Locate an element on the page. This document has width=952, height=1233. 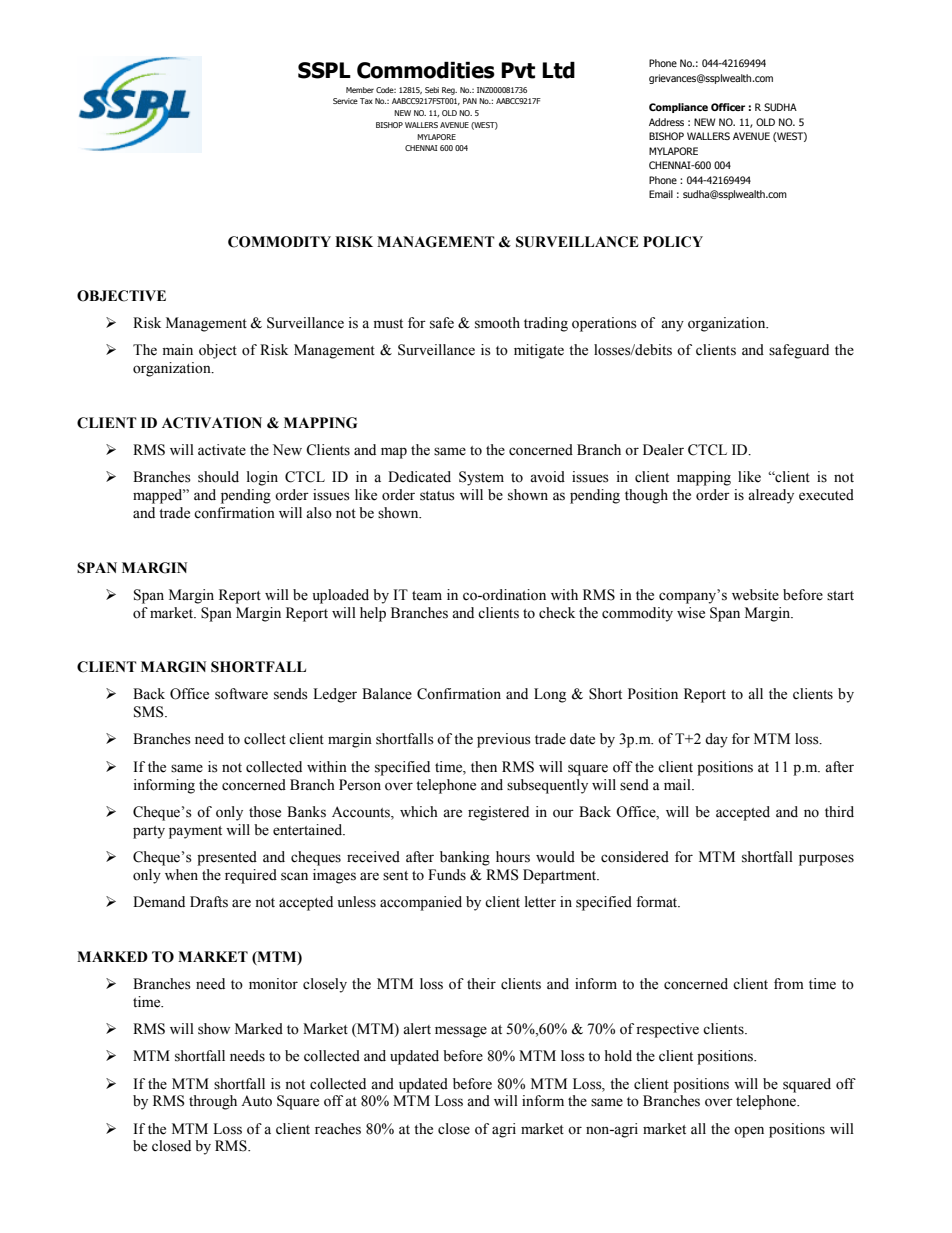
already is located at coordinates (771, 496).
